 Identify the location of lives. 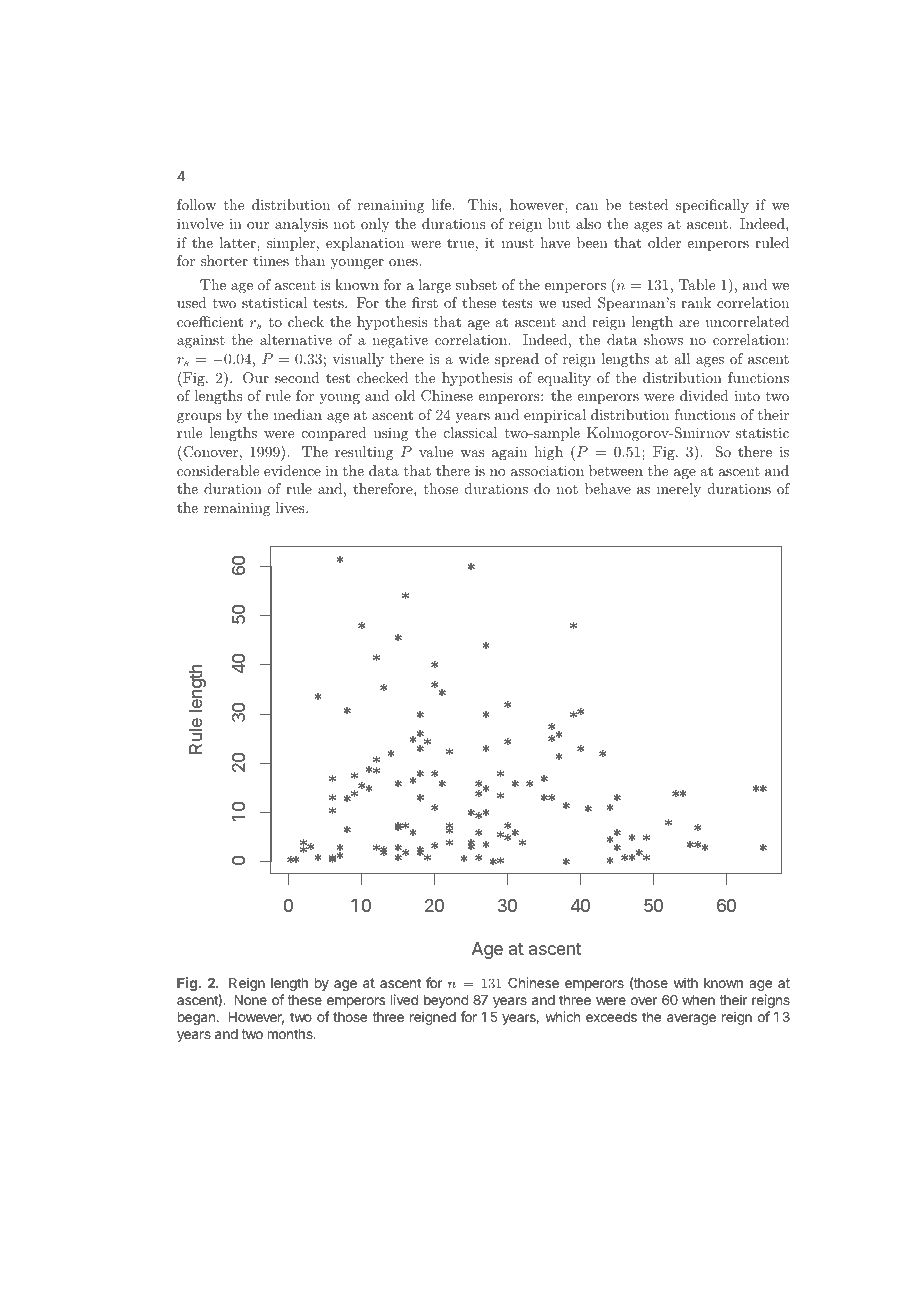
(291, 507).
